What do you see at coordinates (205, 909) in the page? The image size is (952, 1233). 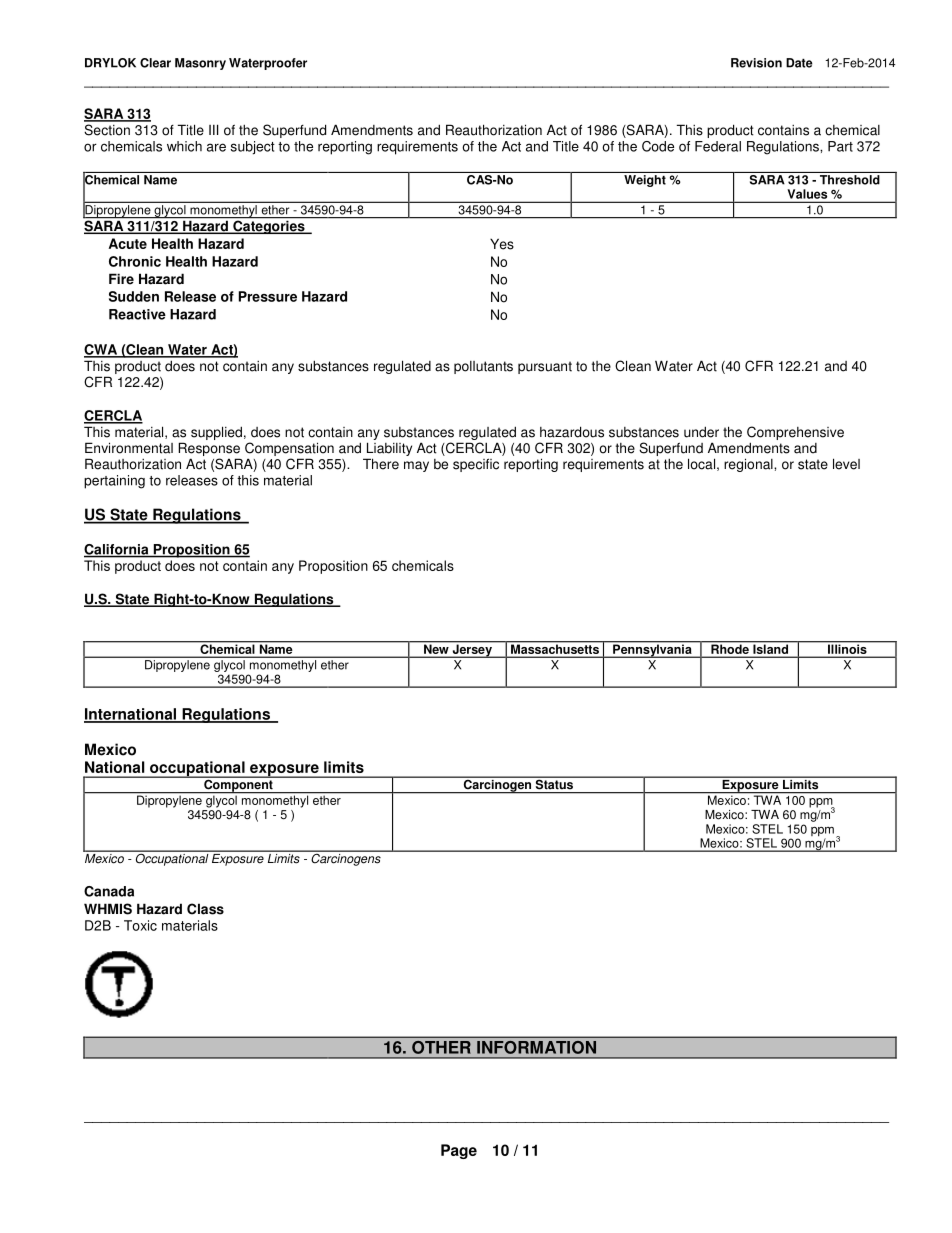 I see `Class` at bounding box center [205, 909].
